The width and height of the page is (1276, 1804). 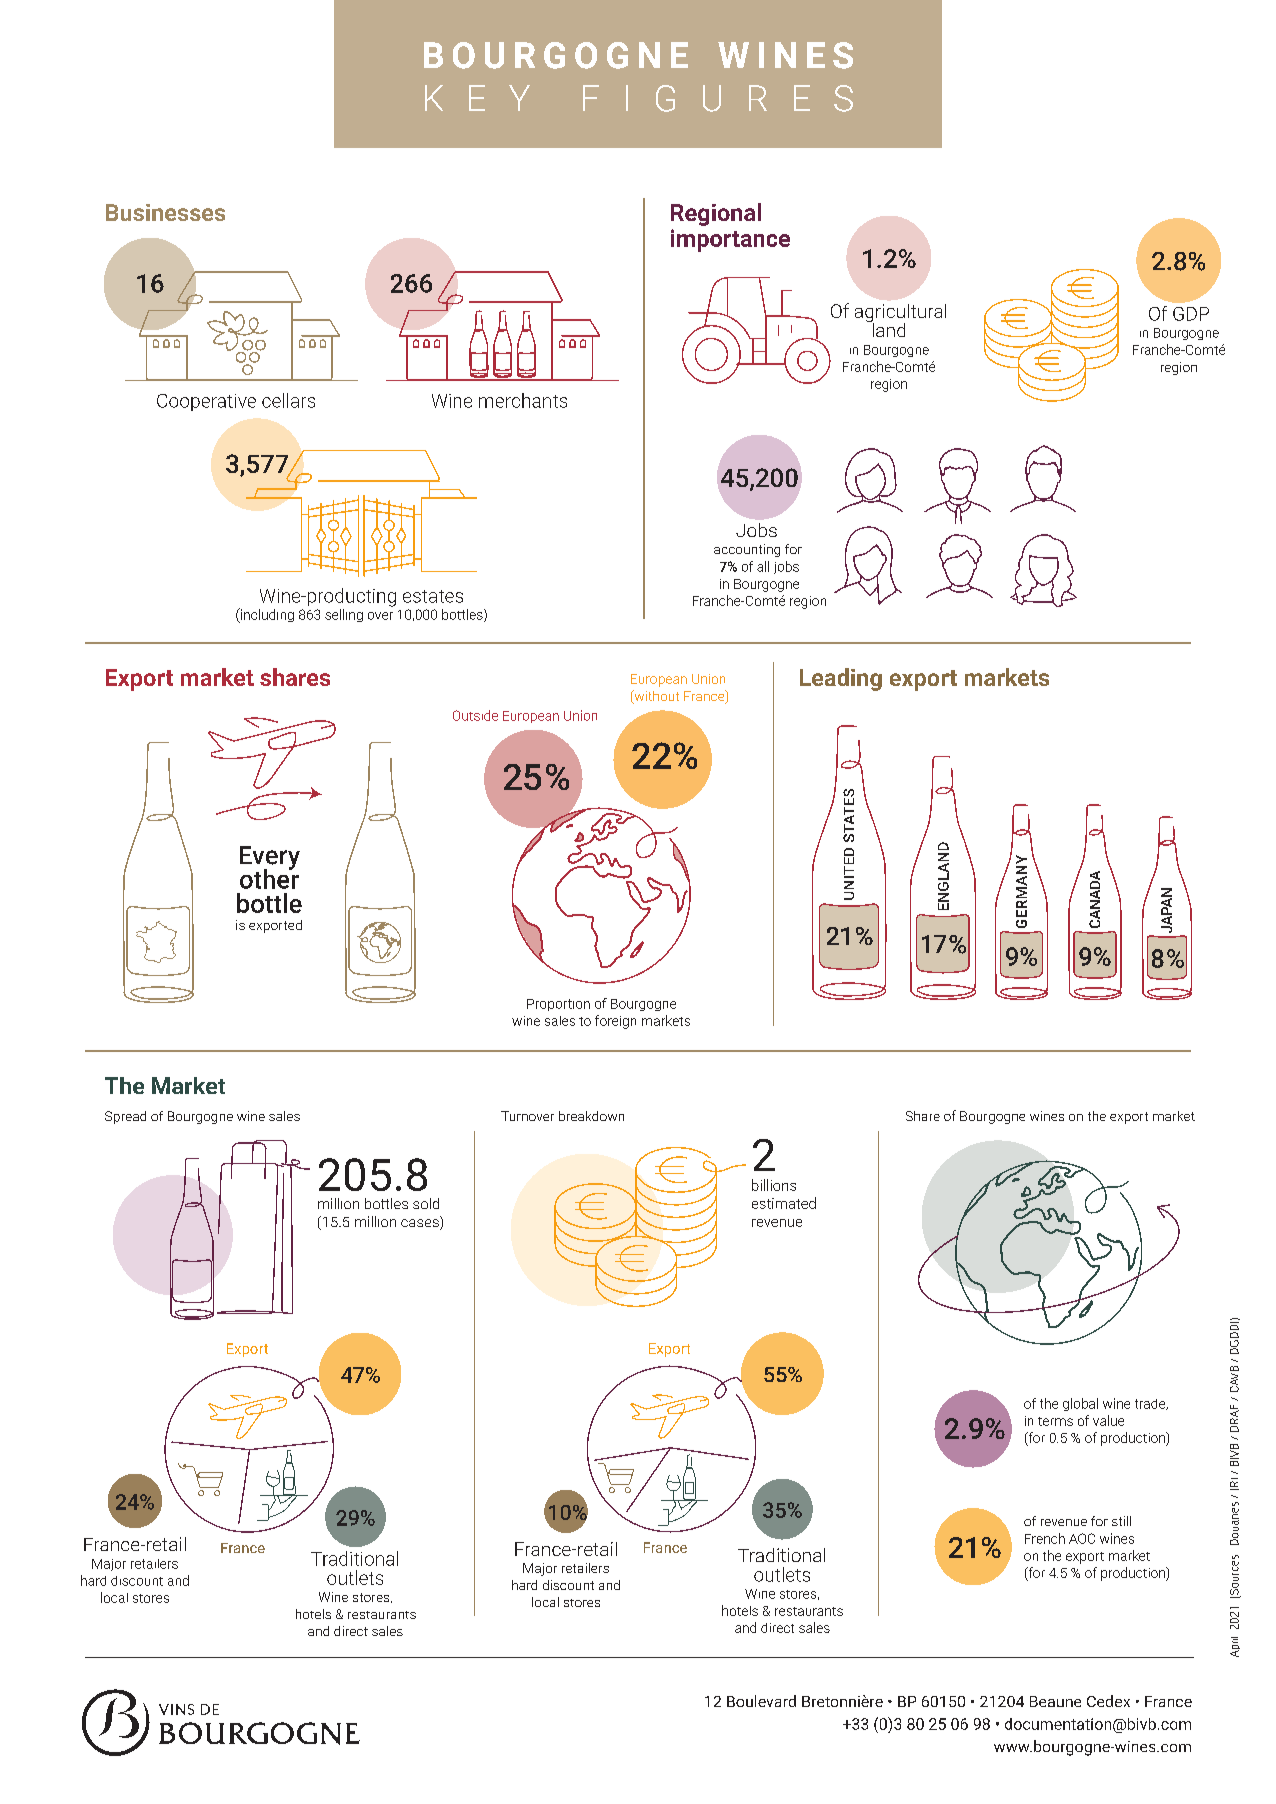 What do you see at coordinates (1082, 1538) in the page?
I see `AOC` at bounding box center [1082, 1538].
